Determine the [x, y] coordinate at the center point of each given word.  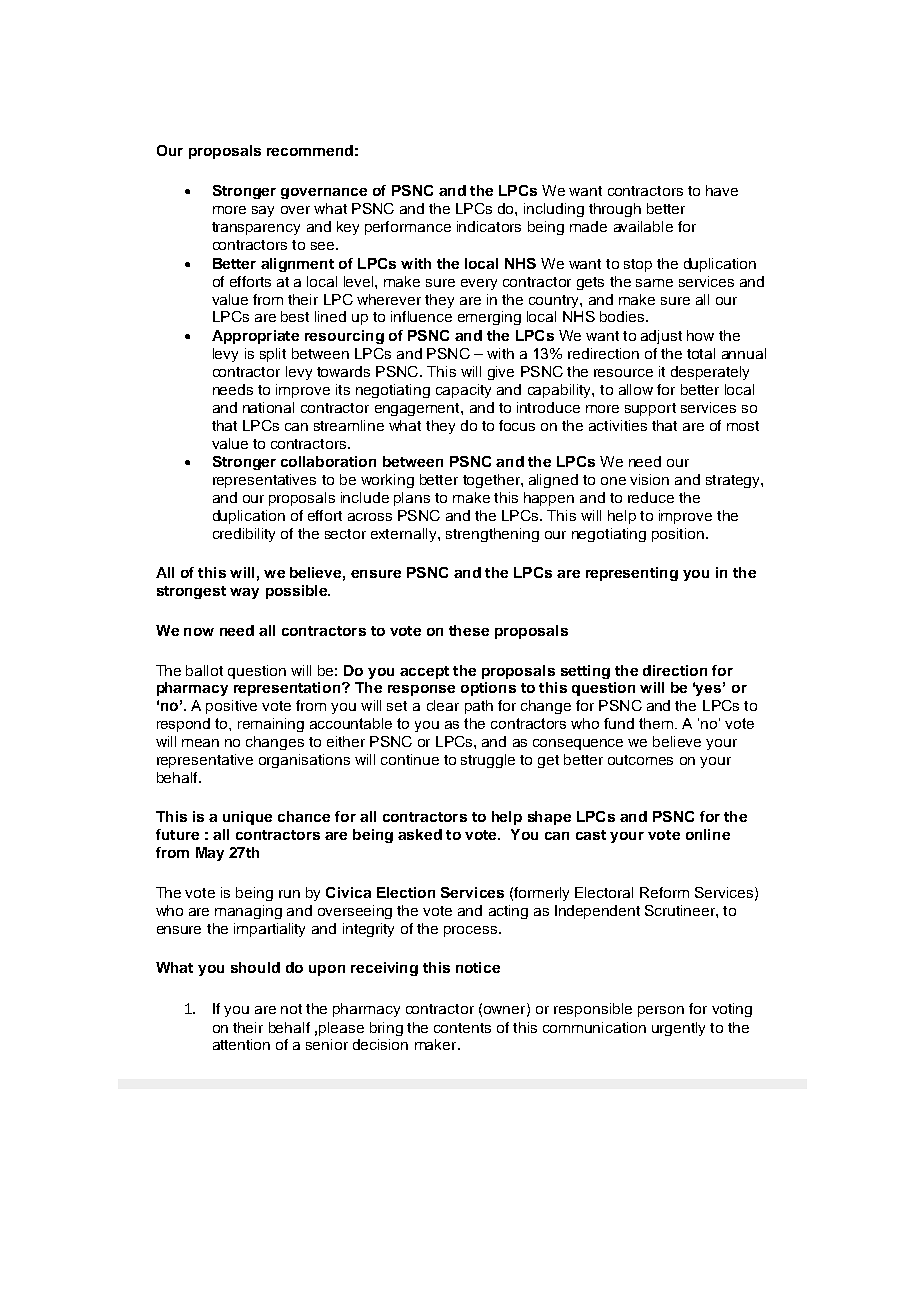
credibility [244, 535]
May [210, 854]
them [656, 723]
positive [231, 707]
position [678, 535]
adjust [661, 337]
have [722, 190]
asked [420, 834]
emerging [489, 318]
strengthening [492, 535]
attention [241, 1044]
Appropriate [255, 337]
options [488, 689]
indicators [489, 226]
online [708, 834]
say [263, 211]
